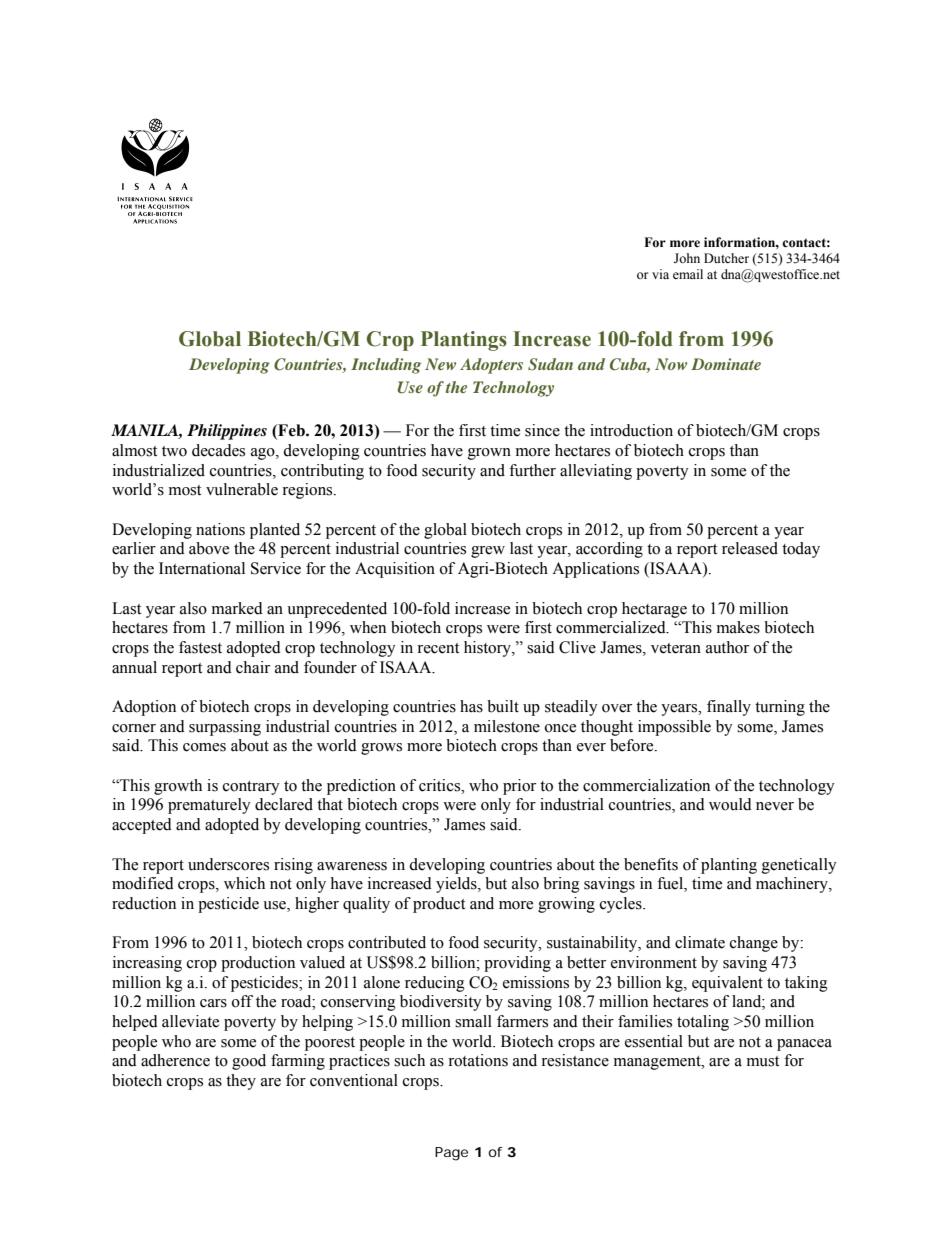 Image resolution: width=952 pixels, height=1233 pixels. What do you see at coordinates (688, 274) in the page?
I see `email` at bounding box center [688, 274].
